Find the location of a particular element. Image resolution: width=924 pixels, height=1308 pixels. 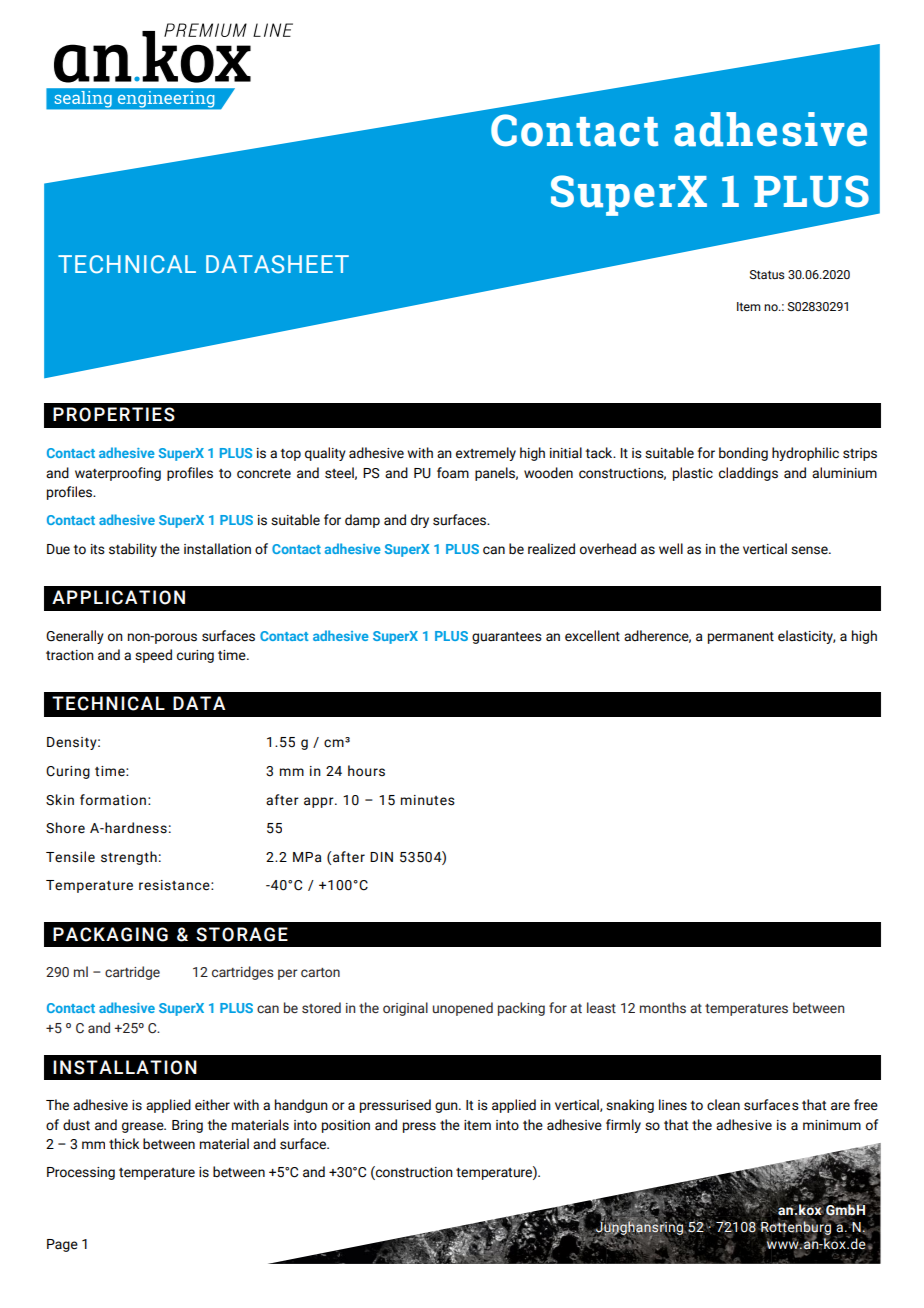

Status is located at coordinates (767, 274).
